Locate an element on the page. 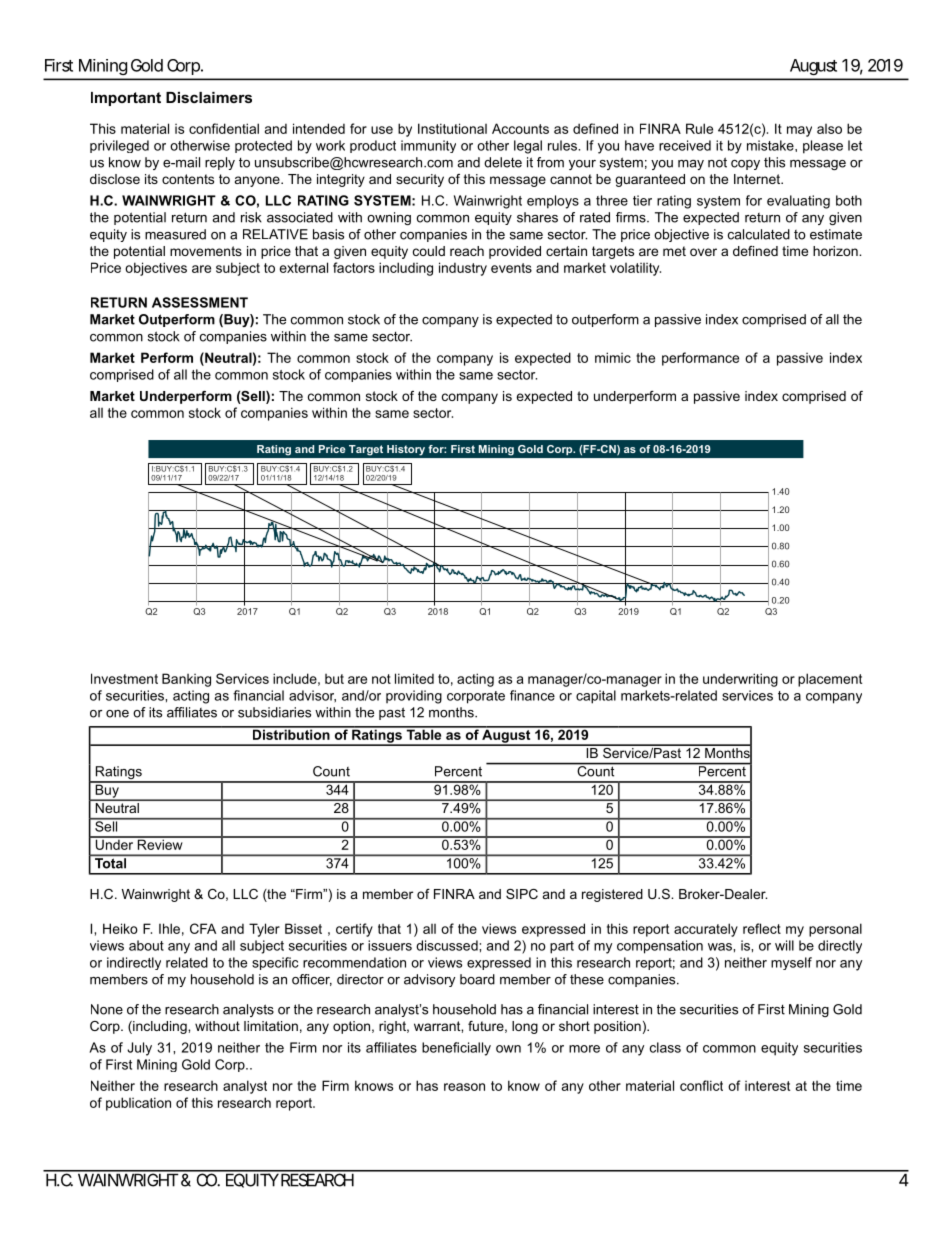 The image size is (952, 1233). Institutional is located at coordinates (452, 128).
